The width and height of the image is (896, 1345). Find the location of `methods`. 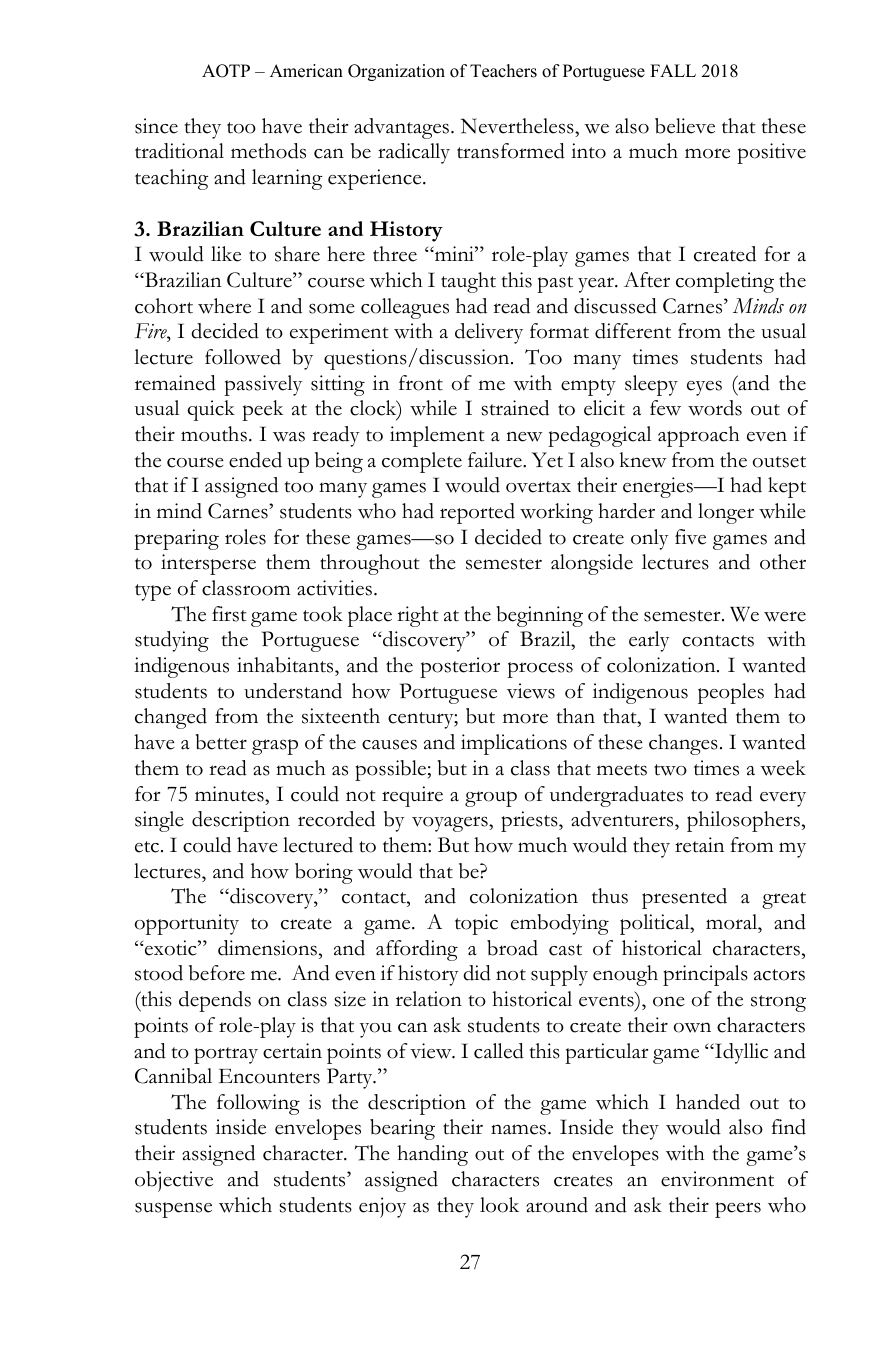

methods is located at coordinates (268, 151).
